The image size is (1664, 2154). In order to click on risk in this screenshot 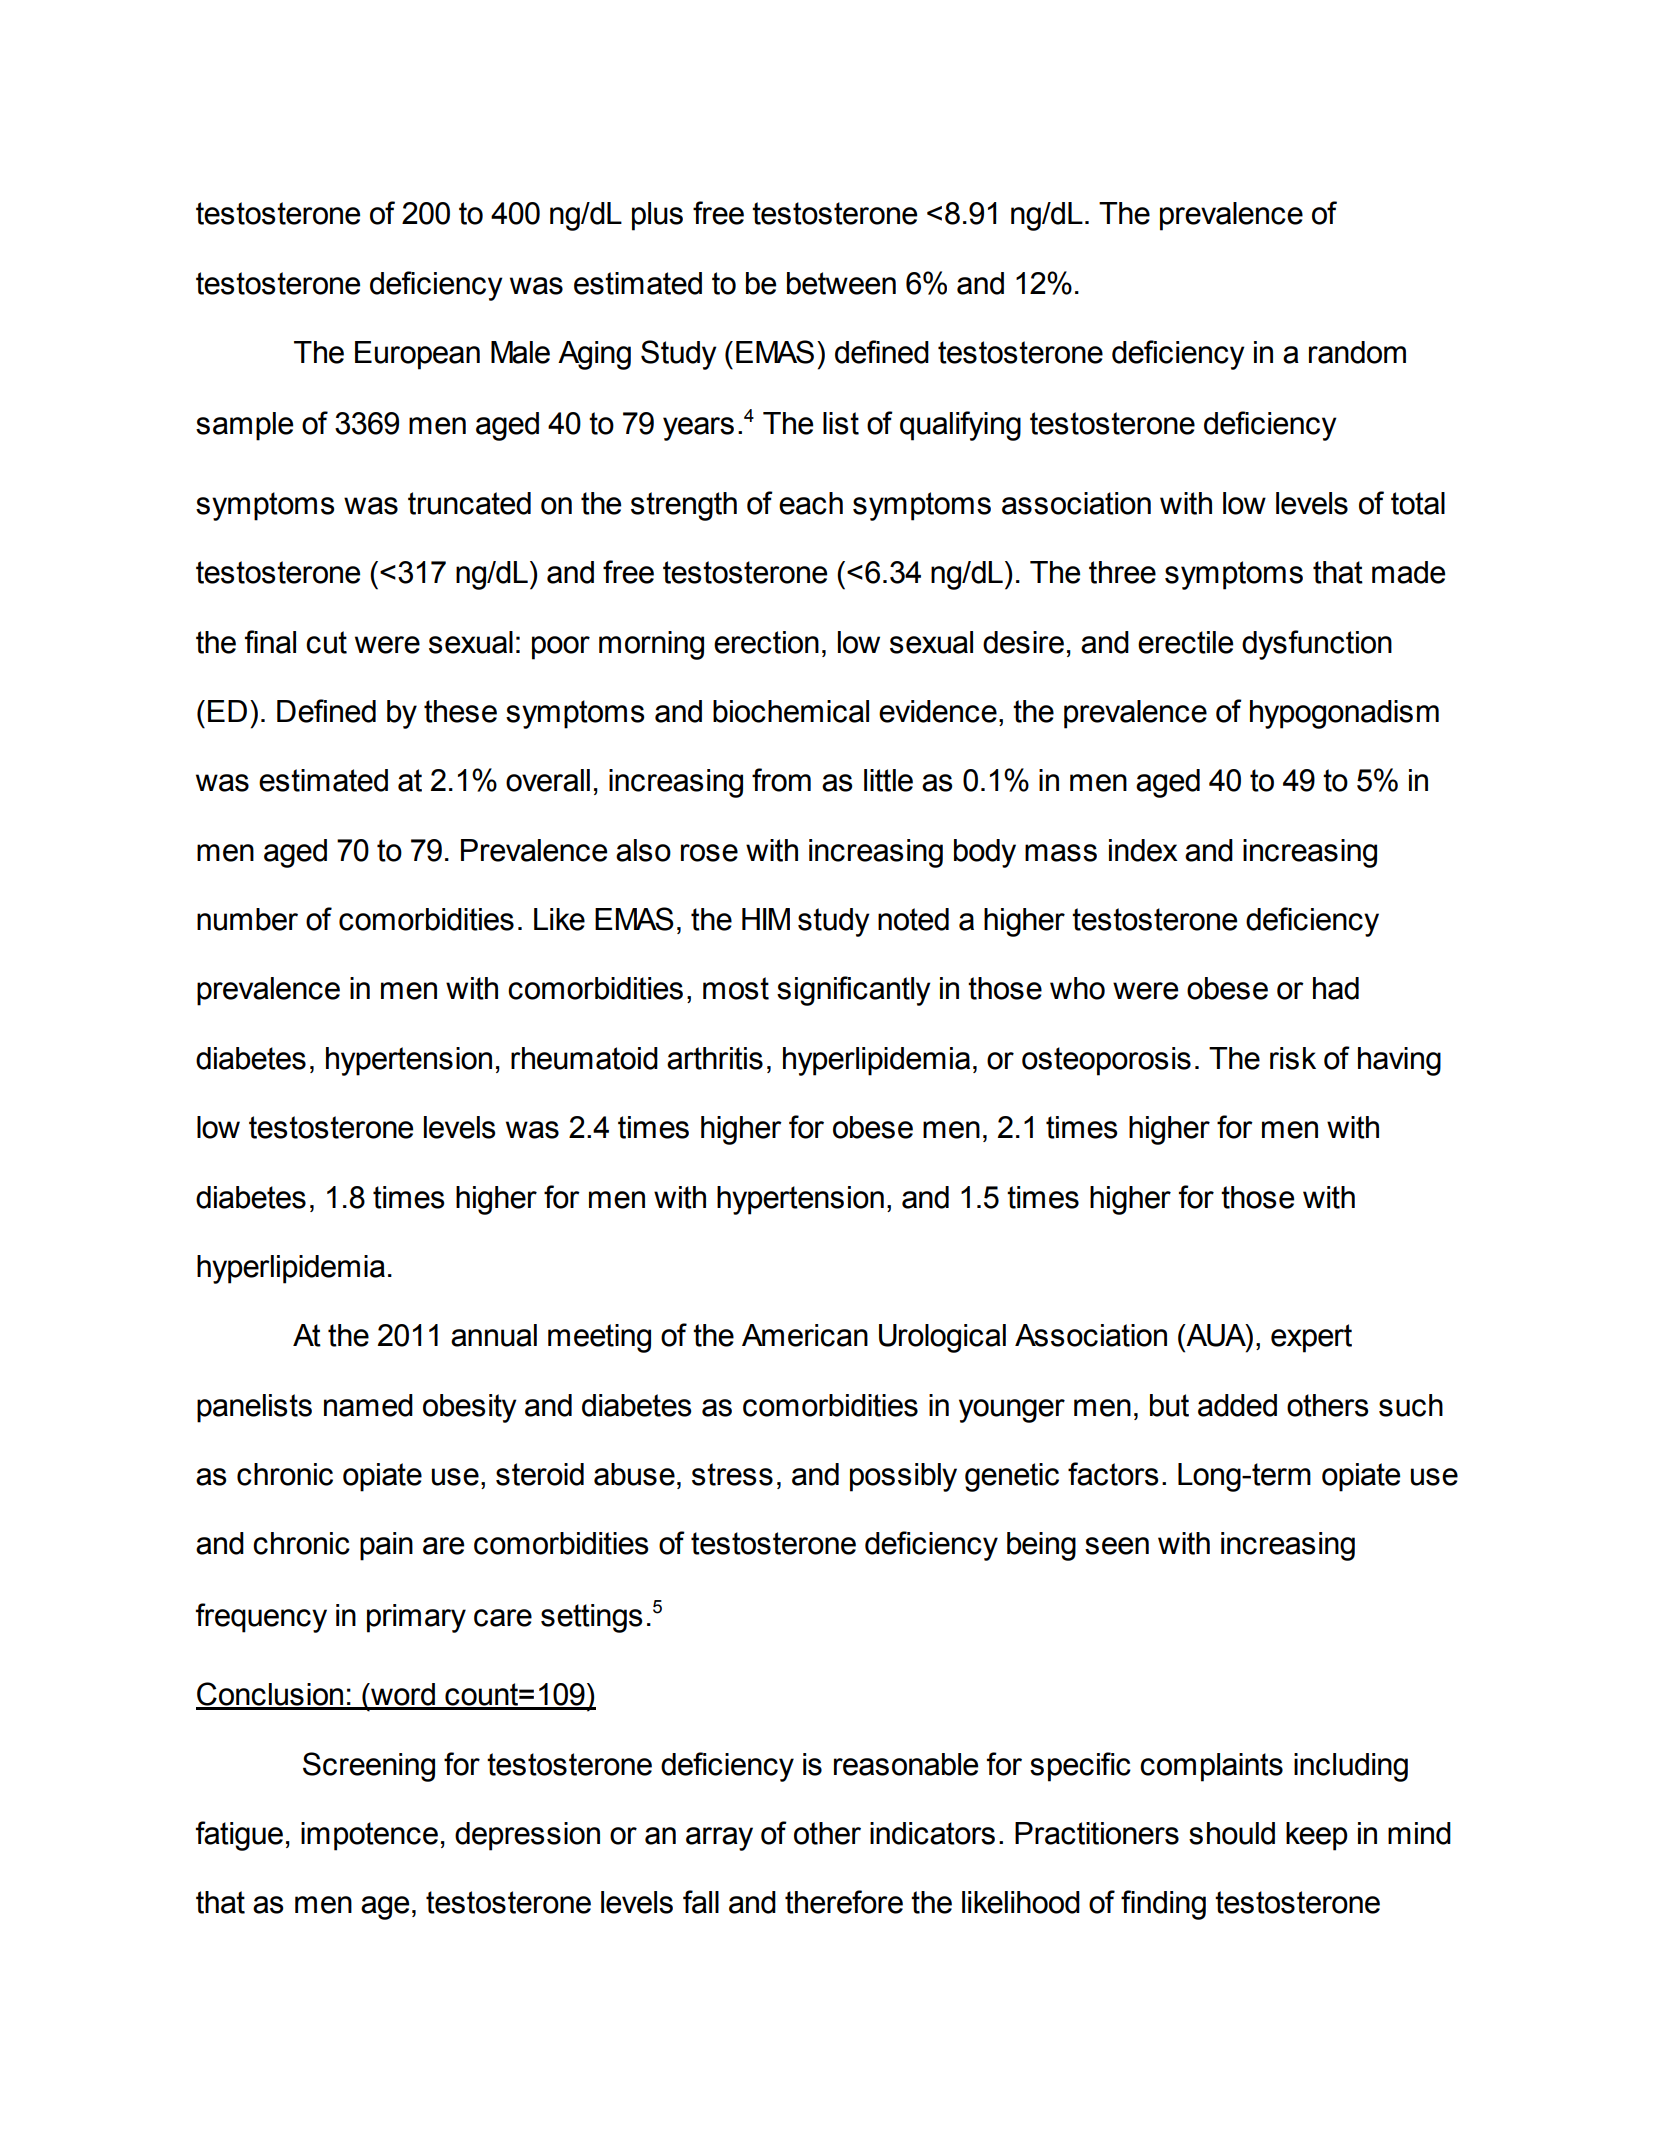, I will do `click(1293, 1058)`.
